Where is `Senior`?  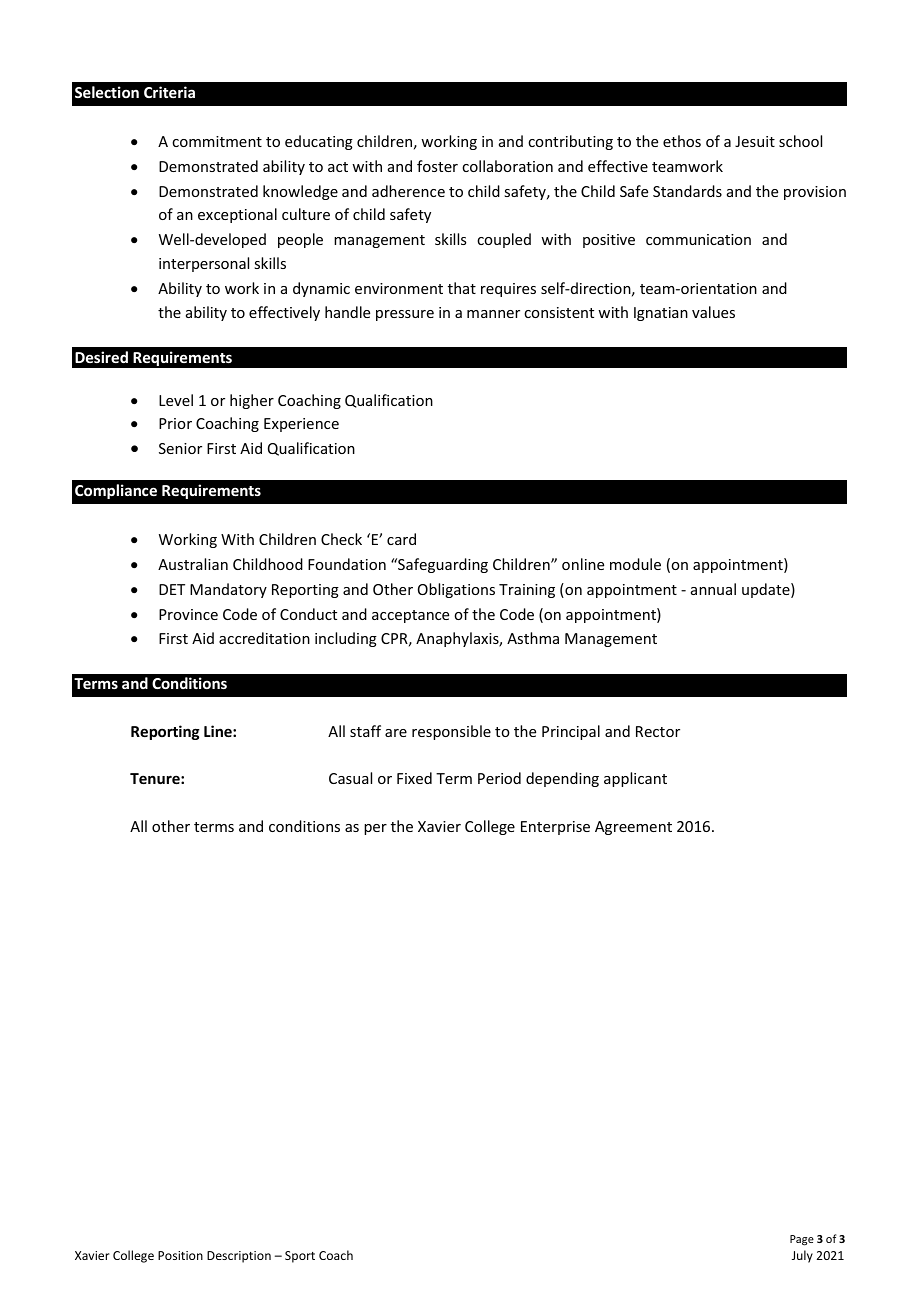 Senior is located at coordinates (180, 448).
